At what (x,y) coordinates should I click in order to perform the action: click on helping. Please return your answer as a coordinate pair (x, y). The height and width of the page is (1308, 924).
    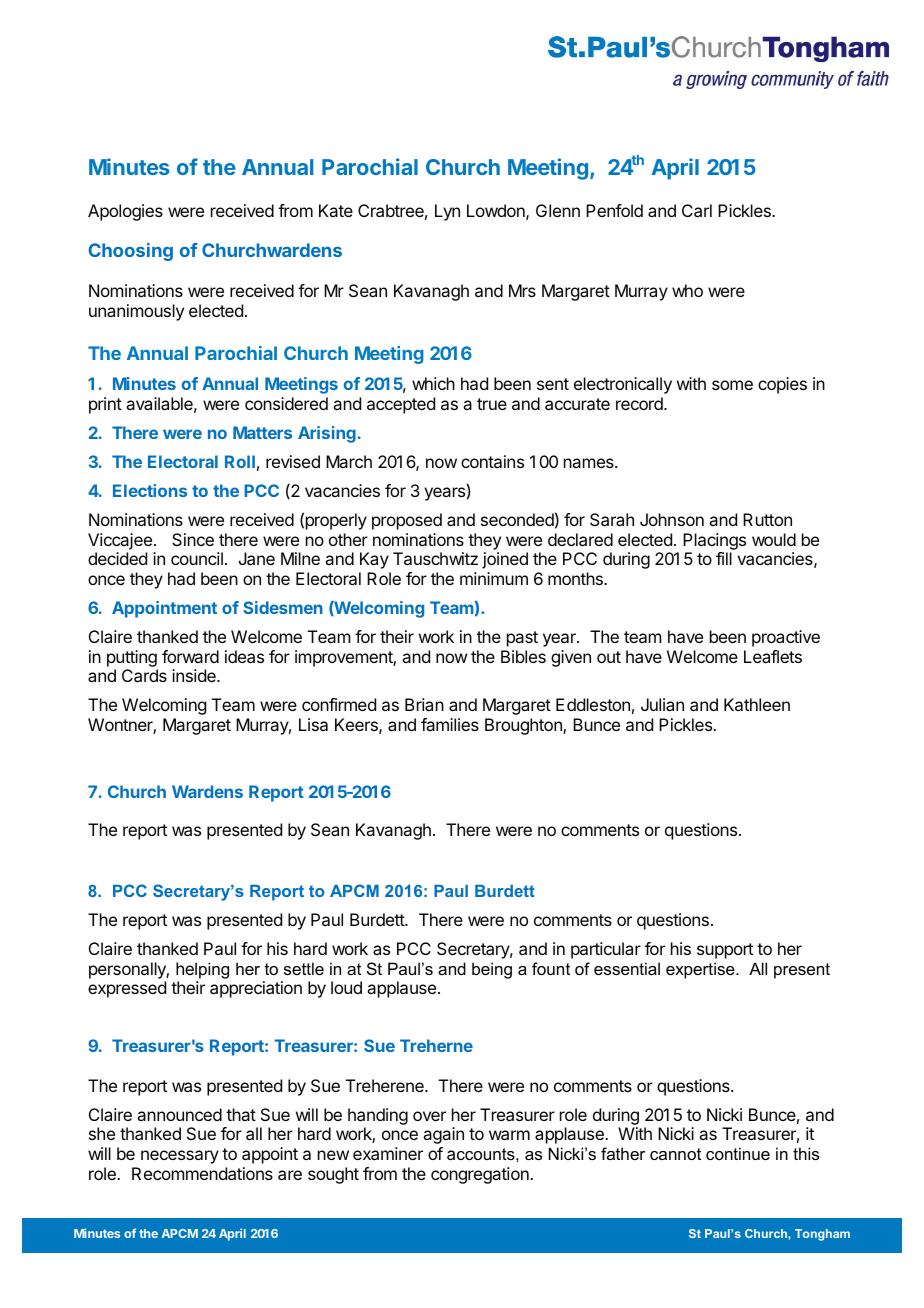
    Looking at the image, I should click on (202, 970).
